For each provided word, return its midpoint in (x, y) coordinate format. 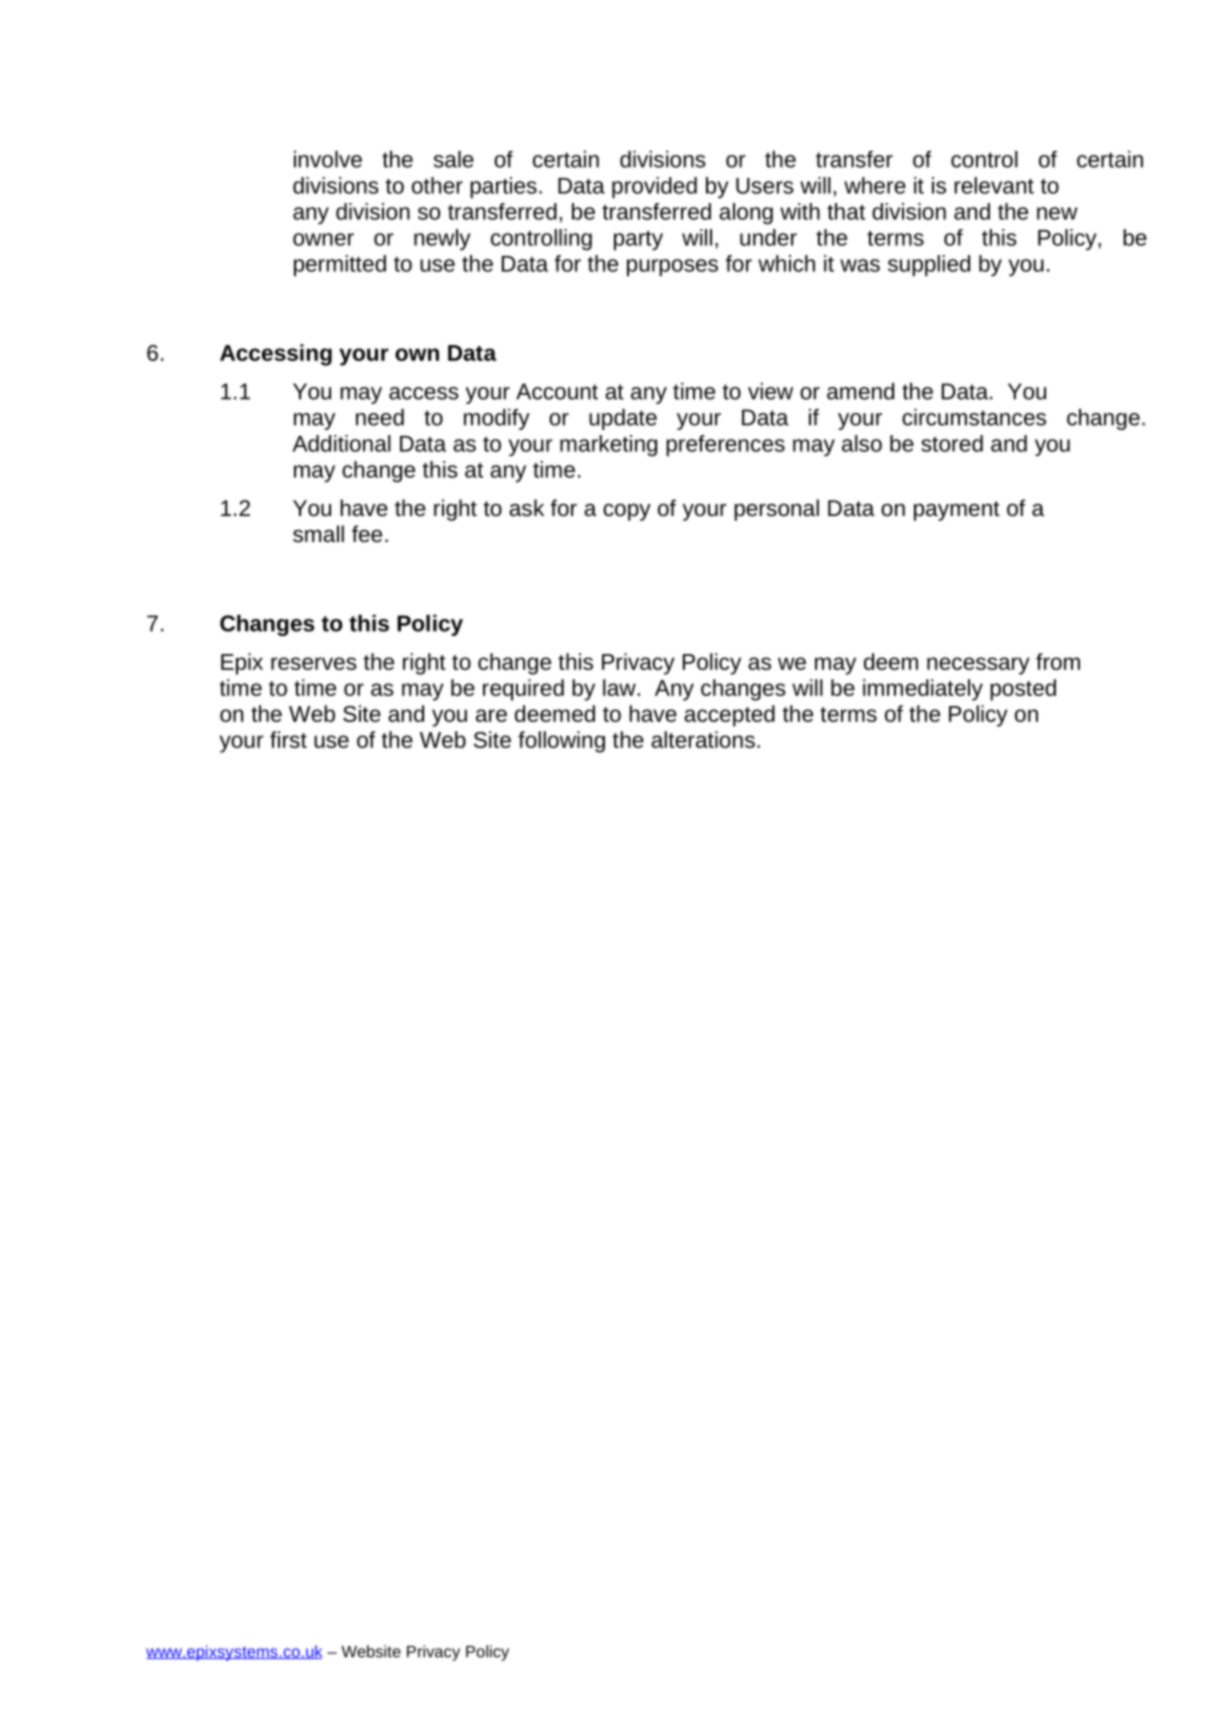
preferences (725, 446)
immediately (923, 690)
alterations (703, 739)
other (437, 185)
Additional (342, 443)
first (288, 739)
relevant (994, 185)
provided (654, 188)
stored (952, 443)
